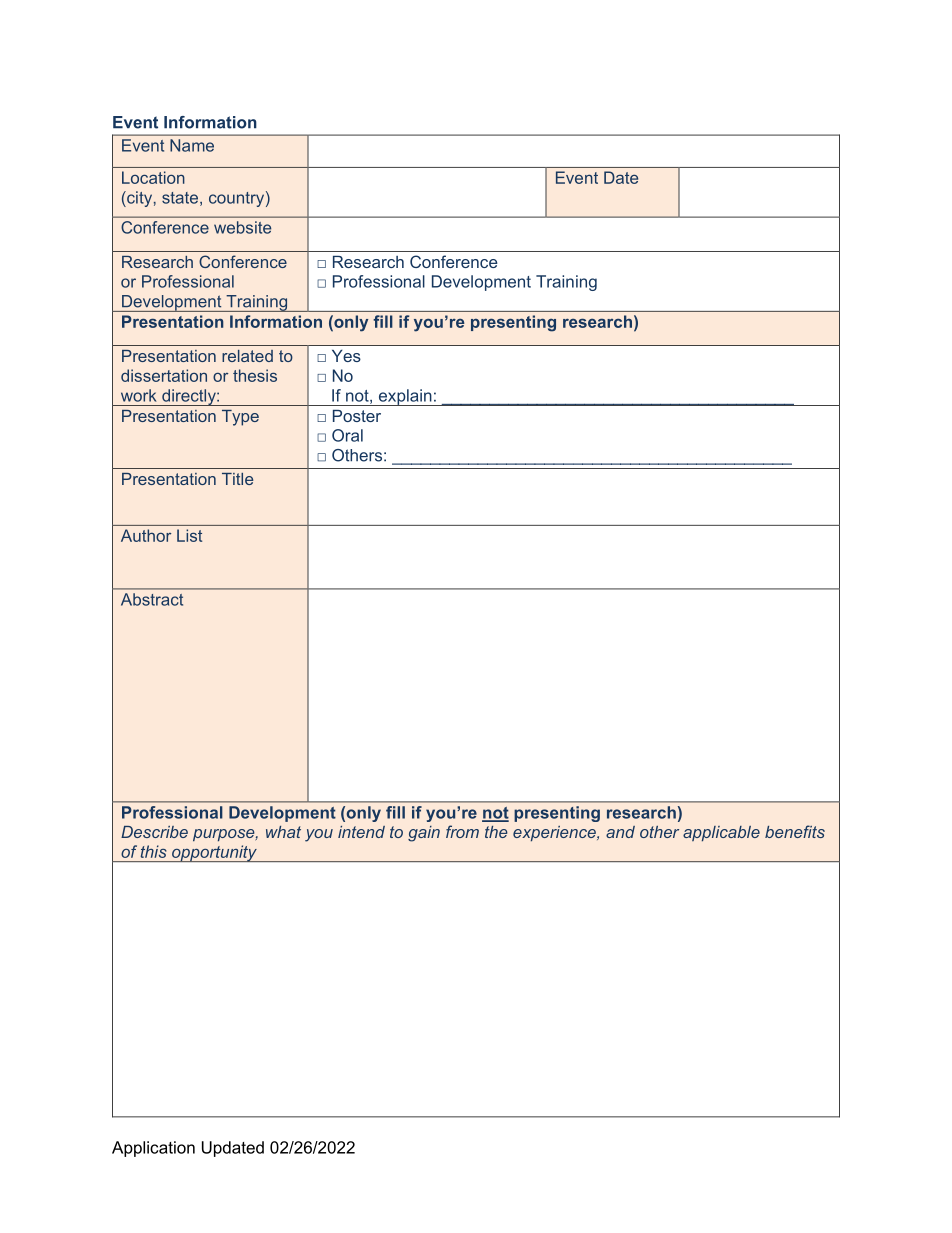 This screenshot has width=952, height=1233. Describe the element at coordinates (405, 397) in the screenshot. I see `explain` at that location.
